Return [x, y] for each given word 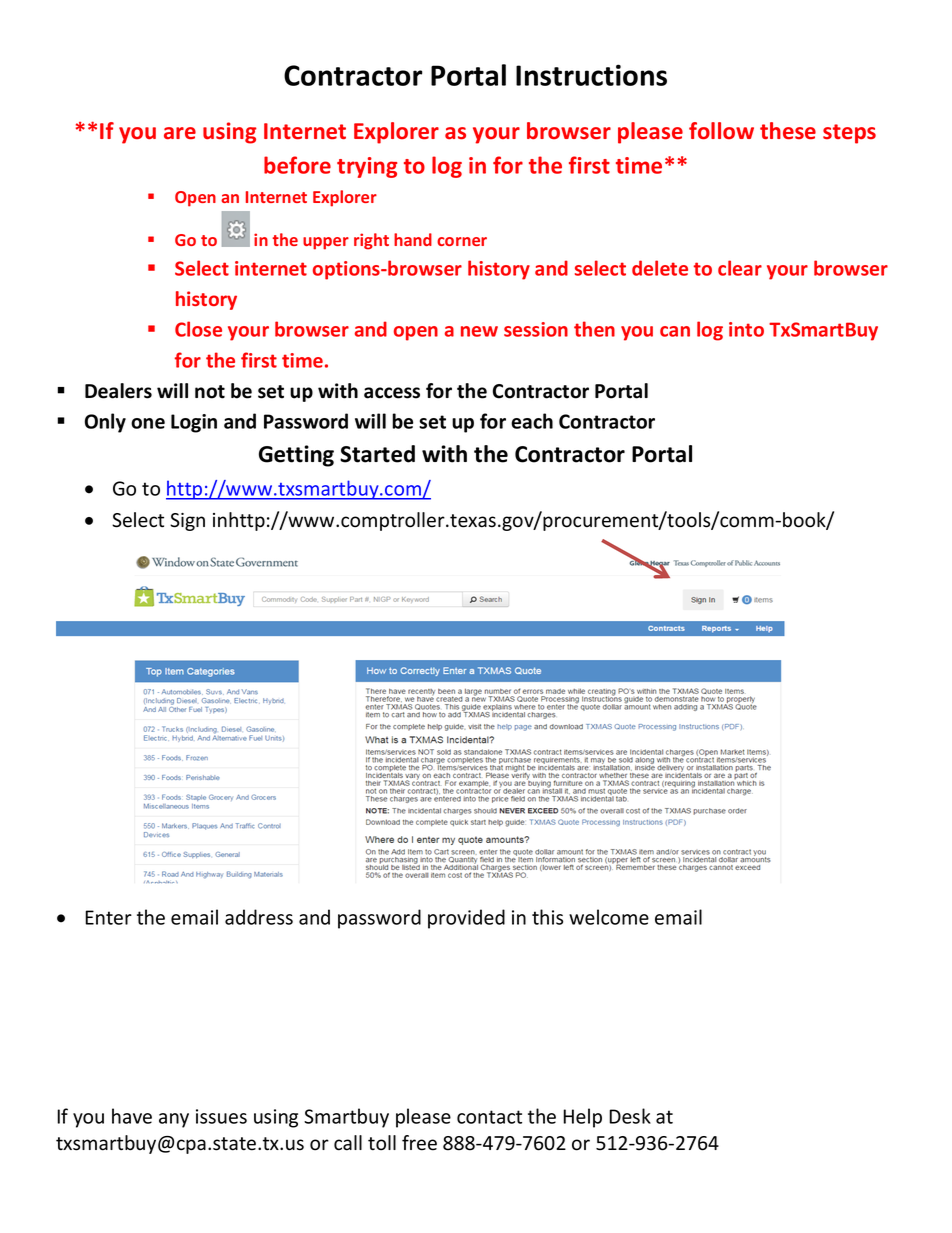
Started [377, 454]
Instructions [591, 75]
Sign [187, 522]
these [788, 131]
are [180, 133]
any [174, 1120]
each [532, 421]
